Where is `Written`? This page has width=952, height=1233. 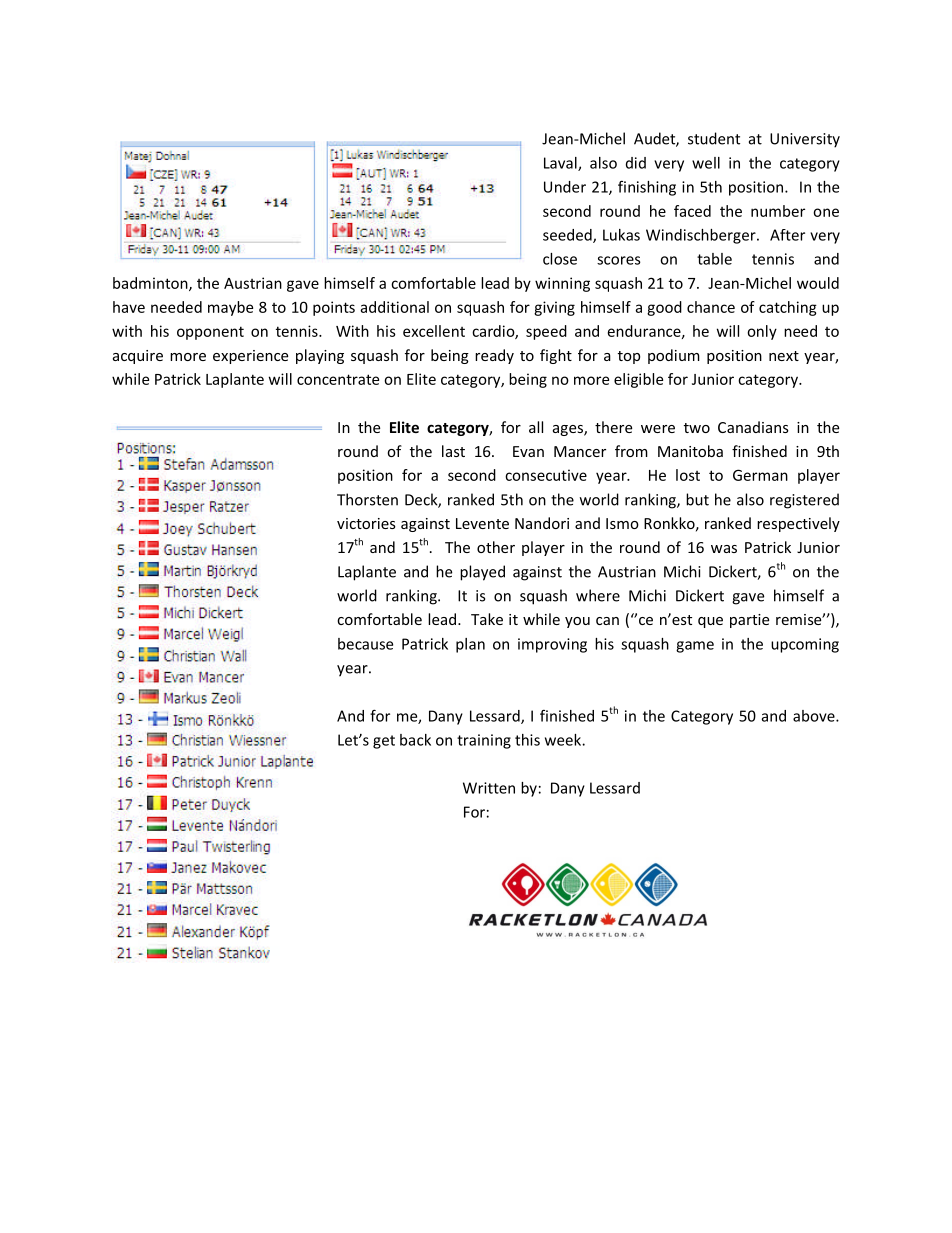 Written is located at coordinates (489, 788).
